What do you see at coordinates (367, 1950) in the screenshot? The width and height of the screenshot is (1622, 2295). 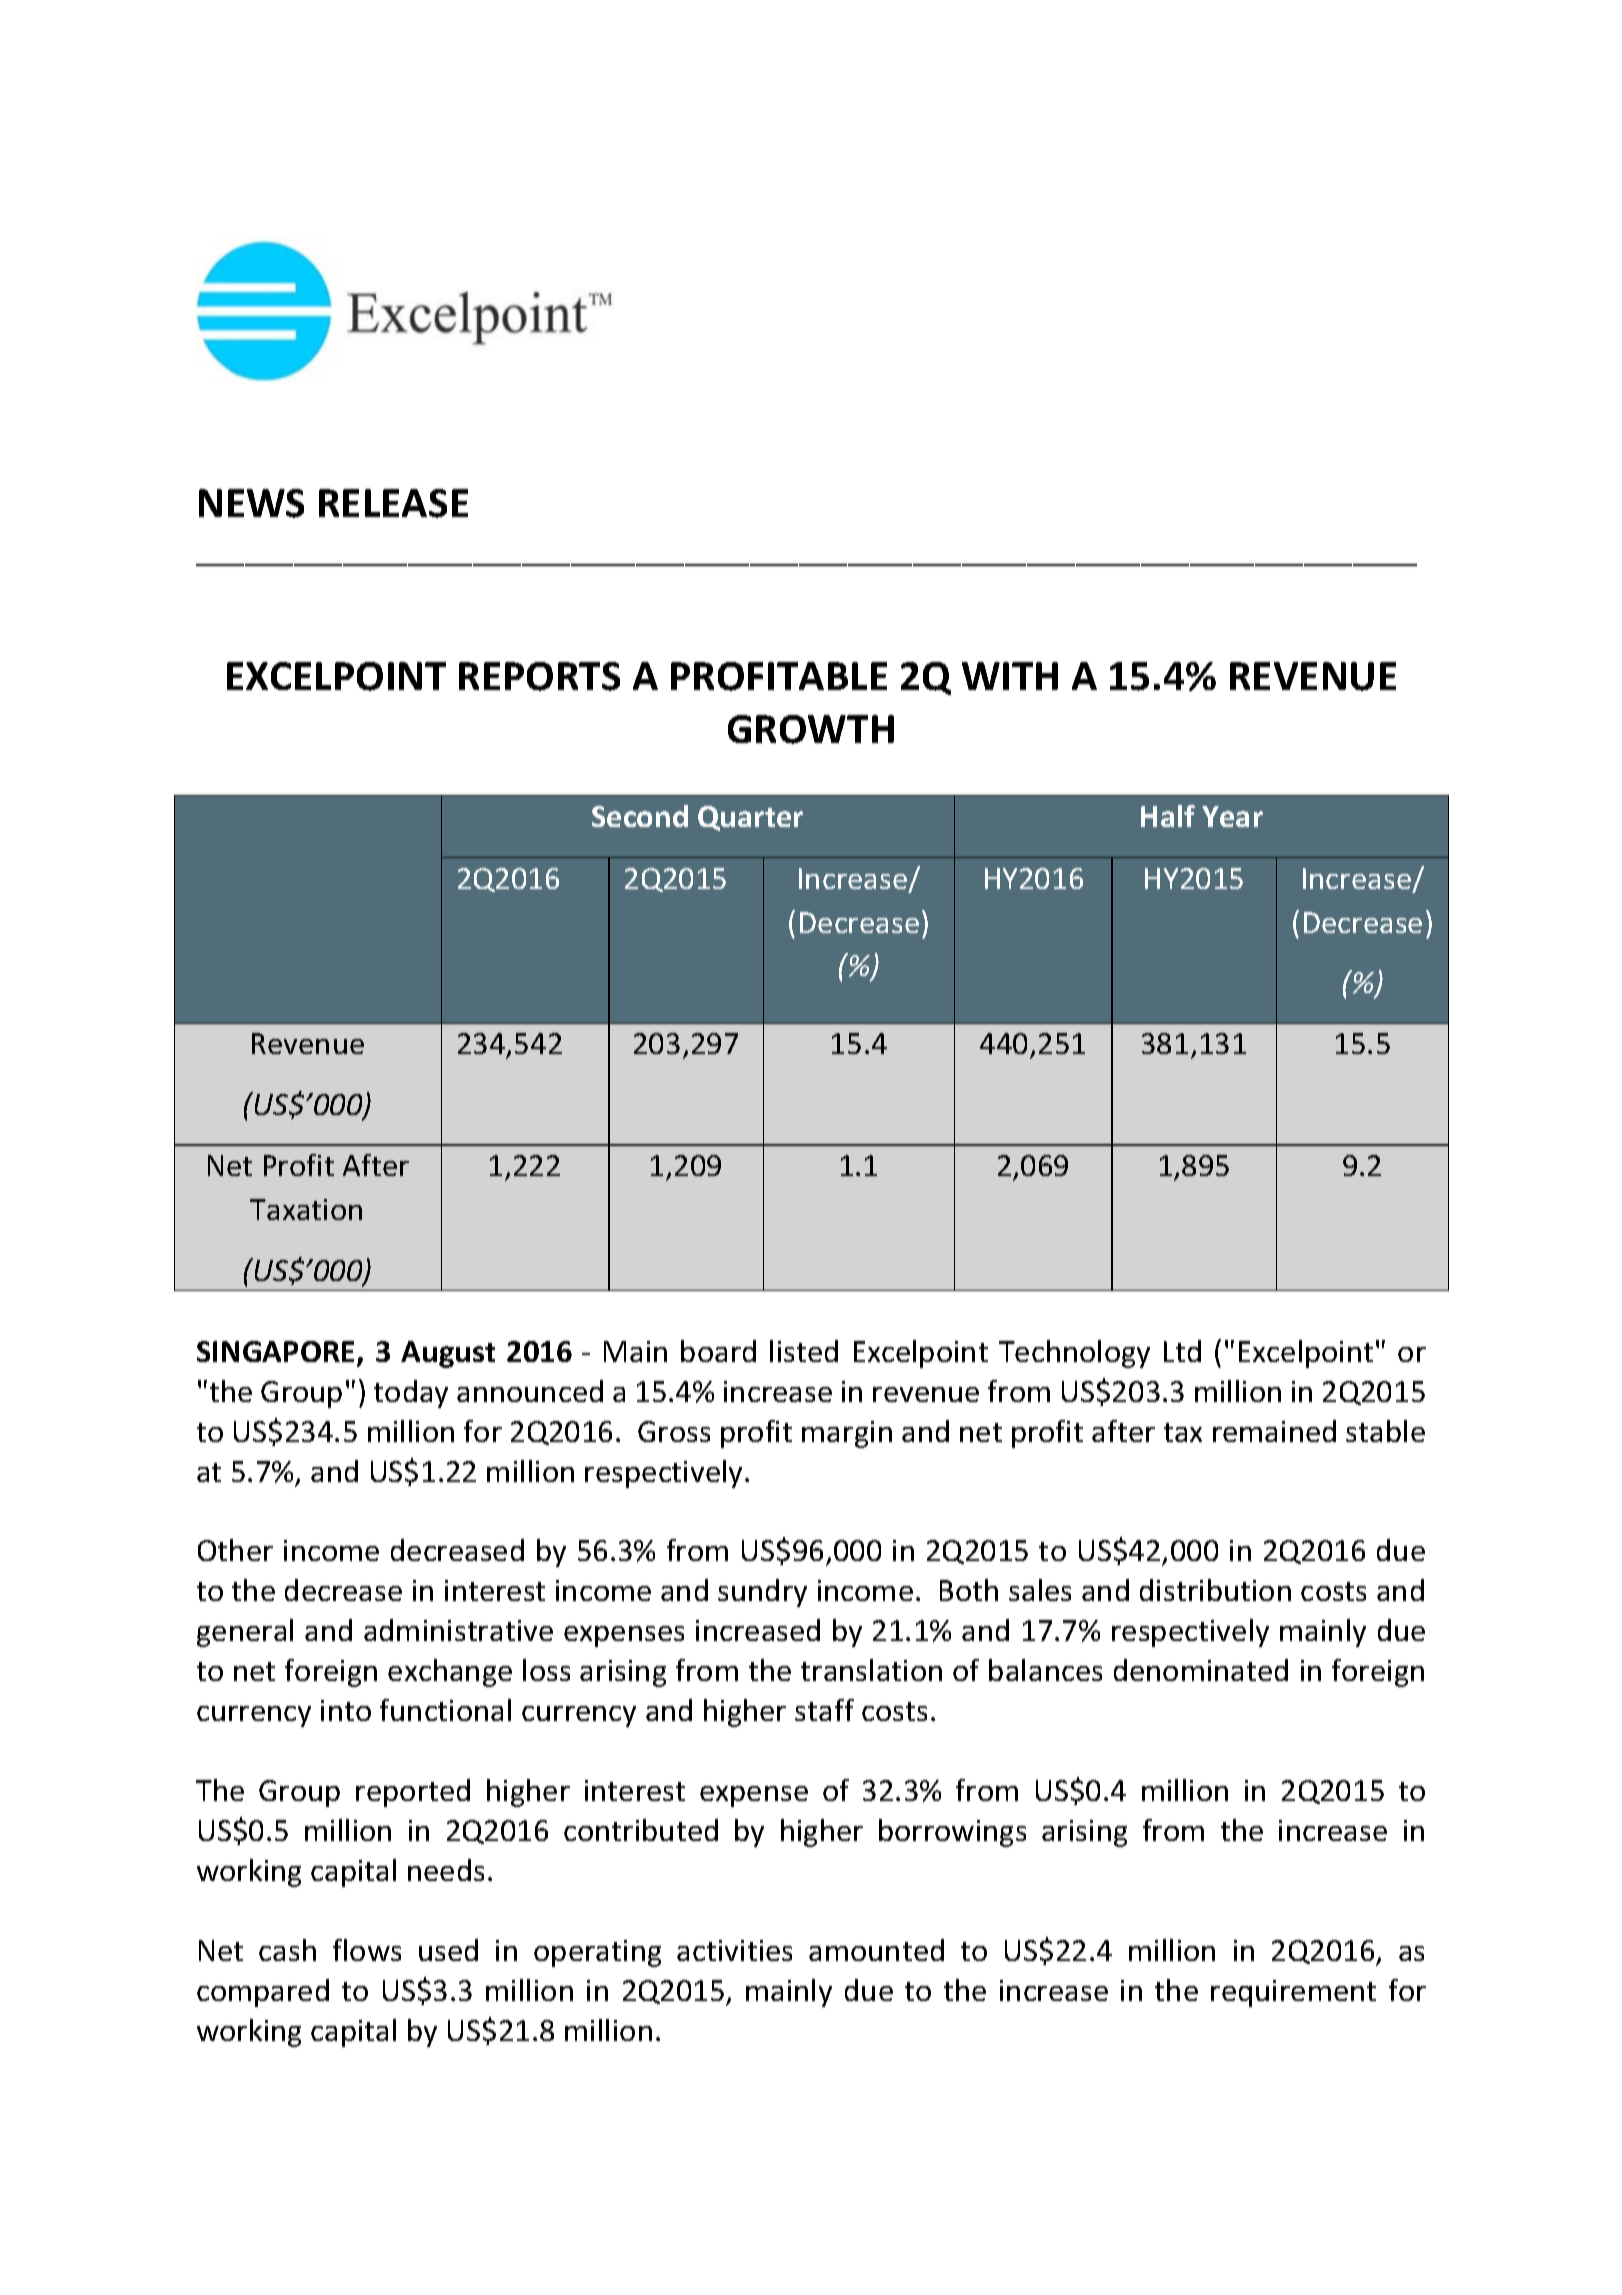 I see `flows` at bounding box center [367, 1950].
